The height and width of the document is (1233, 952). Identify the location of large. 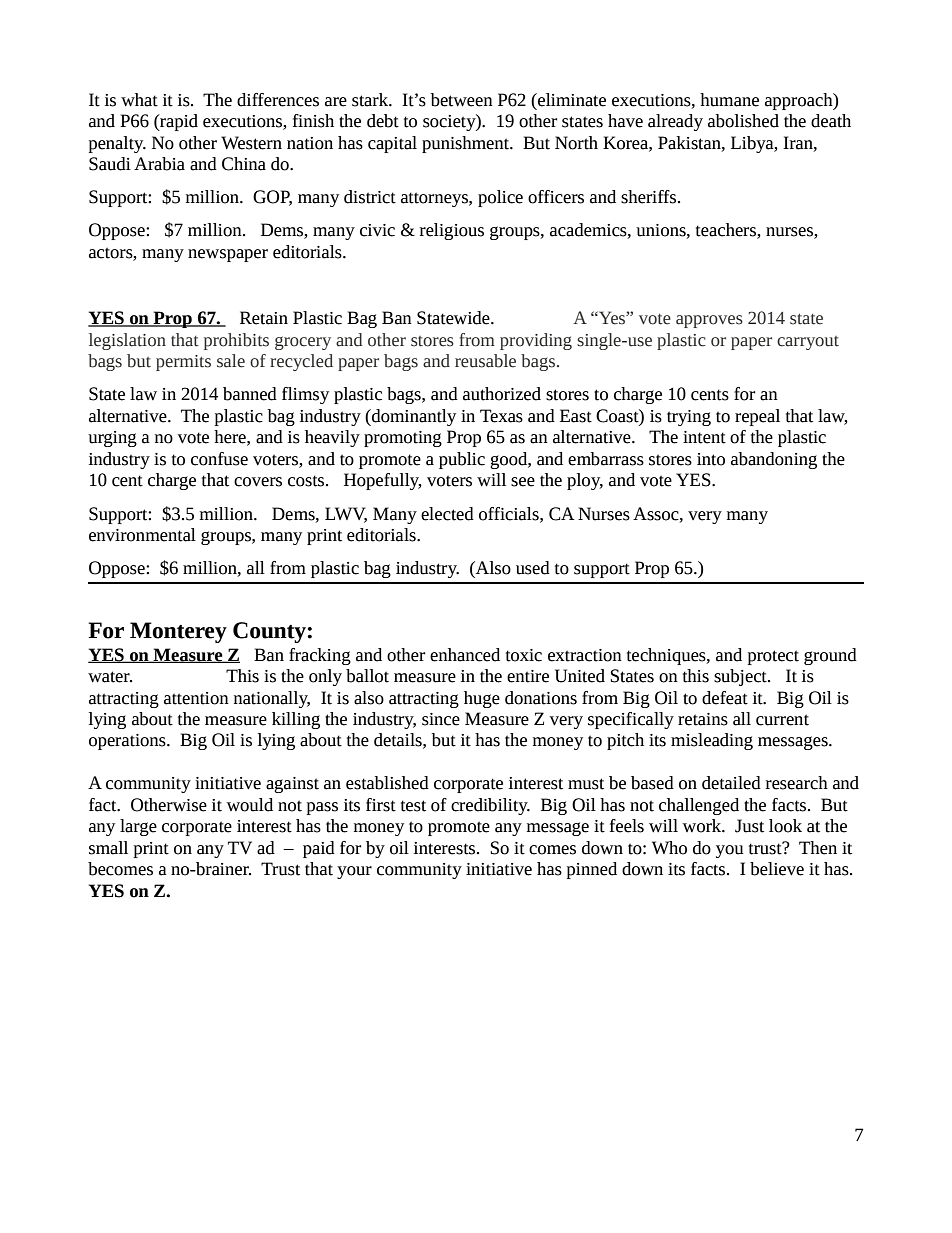
(138, 827).
